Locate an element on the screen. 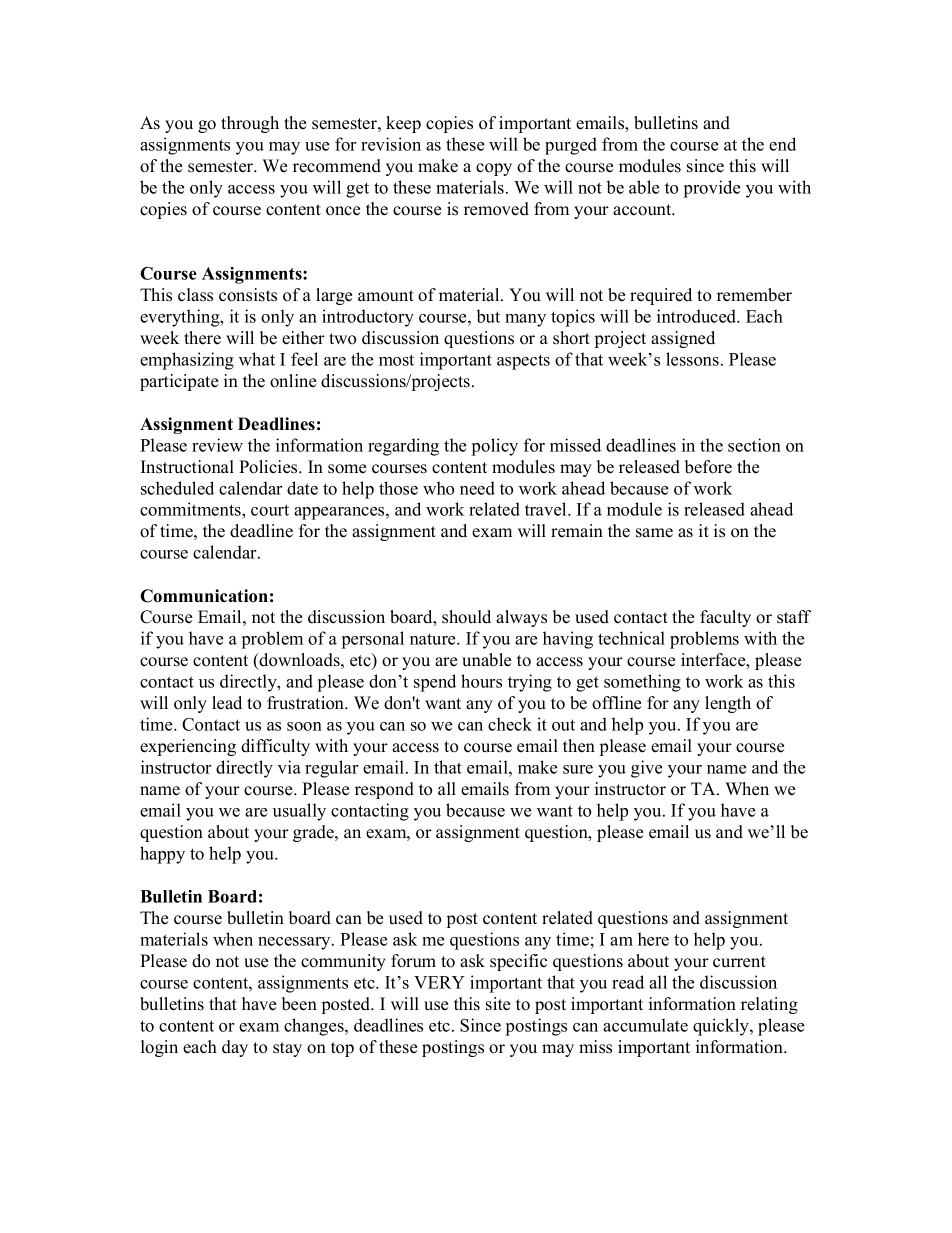  quickly is located at coordinates (722, 1027).
